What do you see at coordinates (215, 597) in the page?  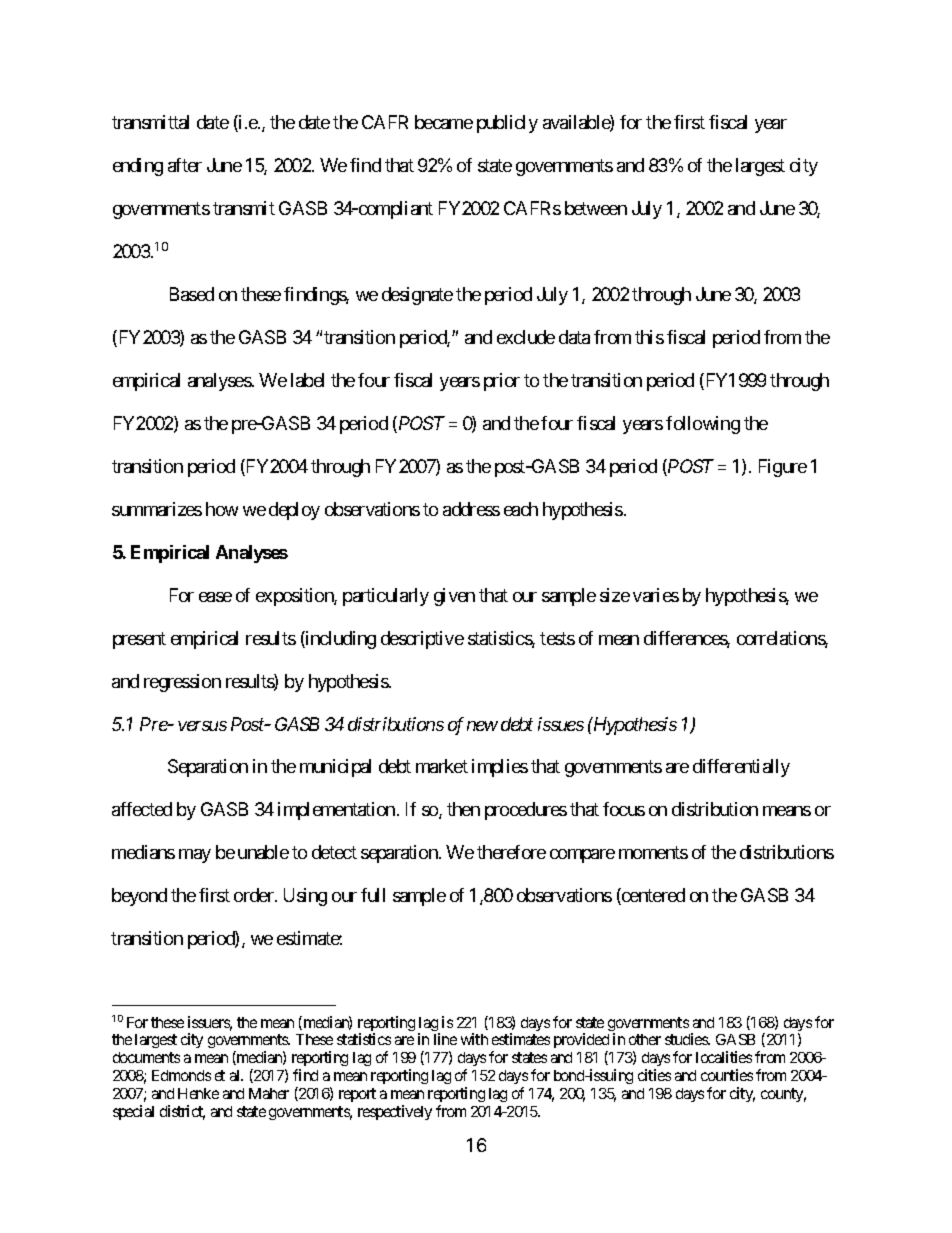 I see `ease` at bounding box center [215, 597].
